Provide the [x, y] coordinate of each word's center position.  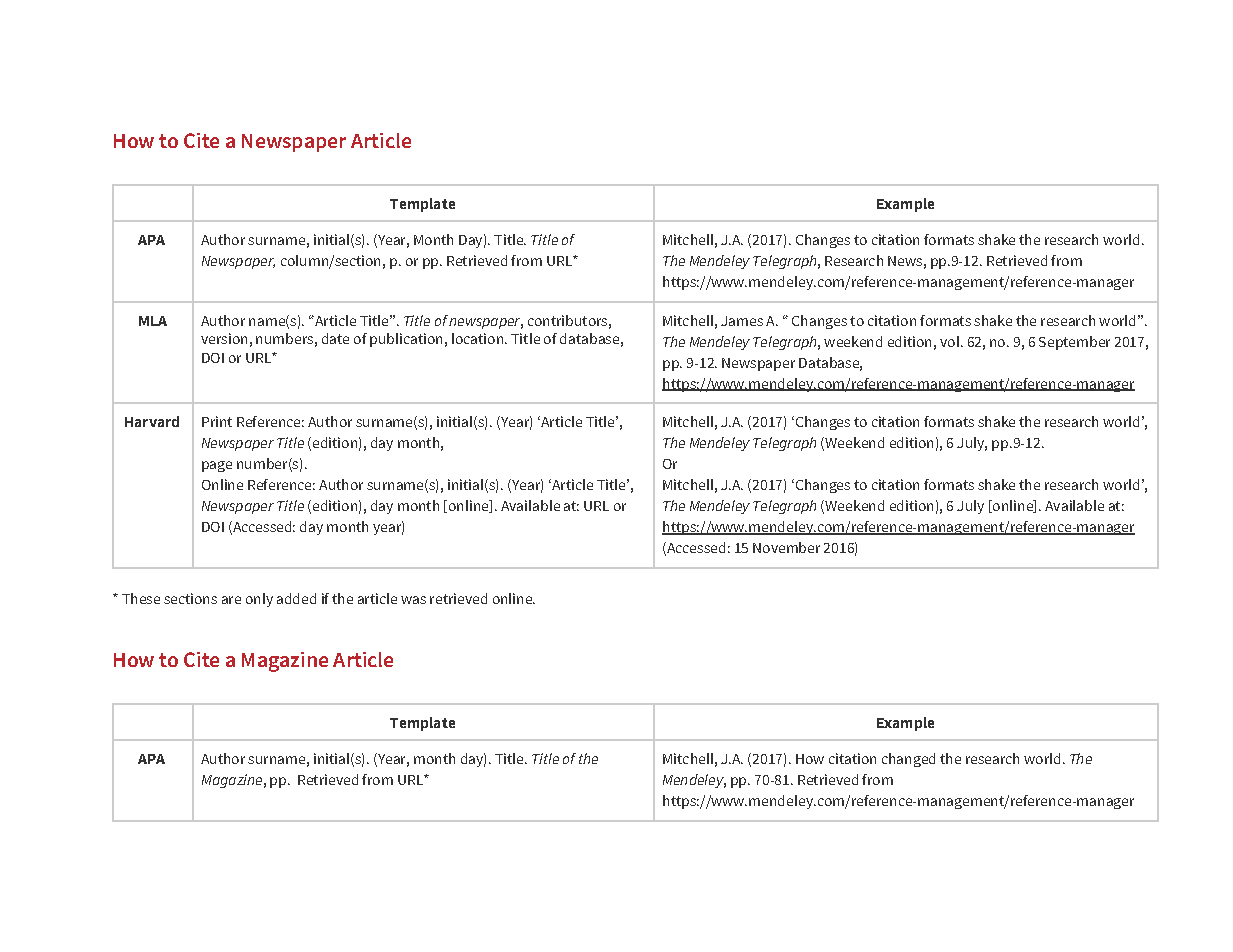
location [477, 338]
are [231, 600]
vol [949, 341]
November [786, 547]
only [259, 600]
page [217, 466]
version [224, 338]
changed [908, 760]
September [1074, 343]
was [413, 600]
